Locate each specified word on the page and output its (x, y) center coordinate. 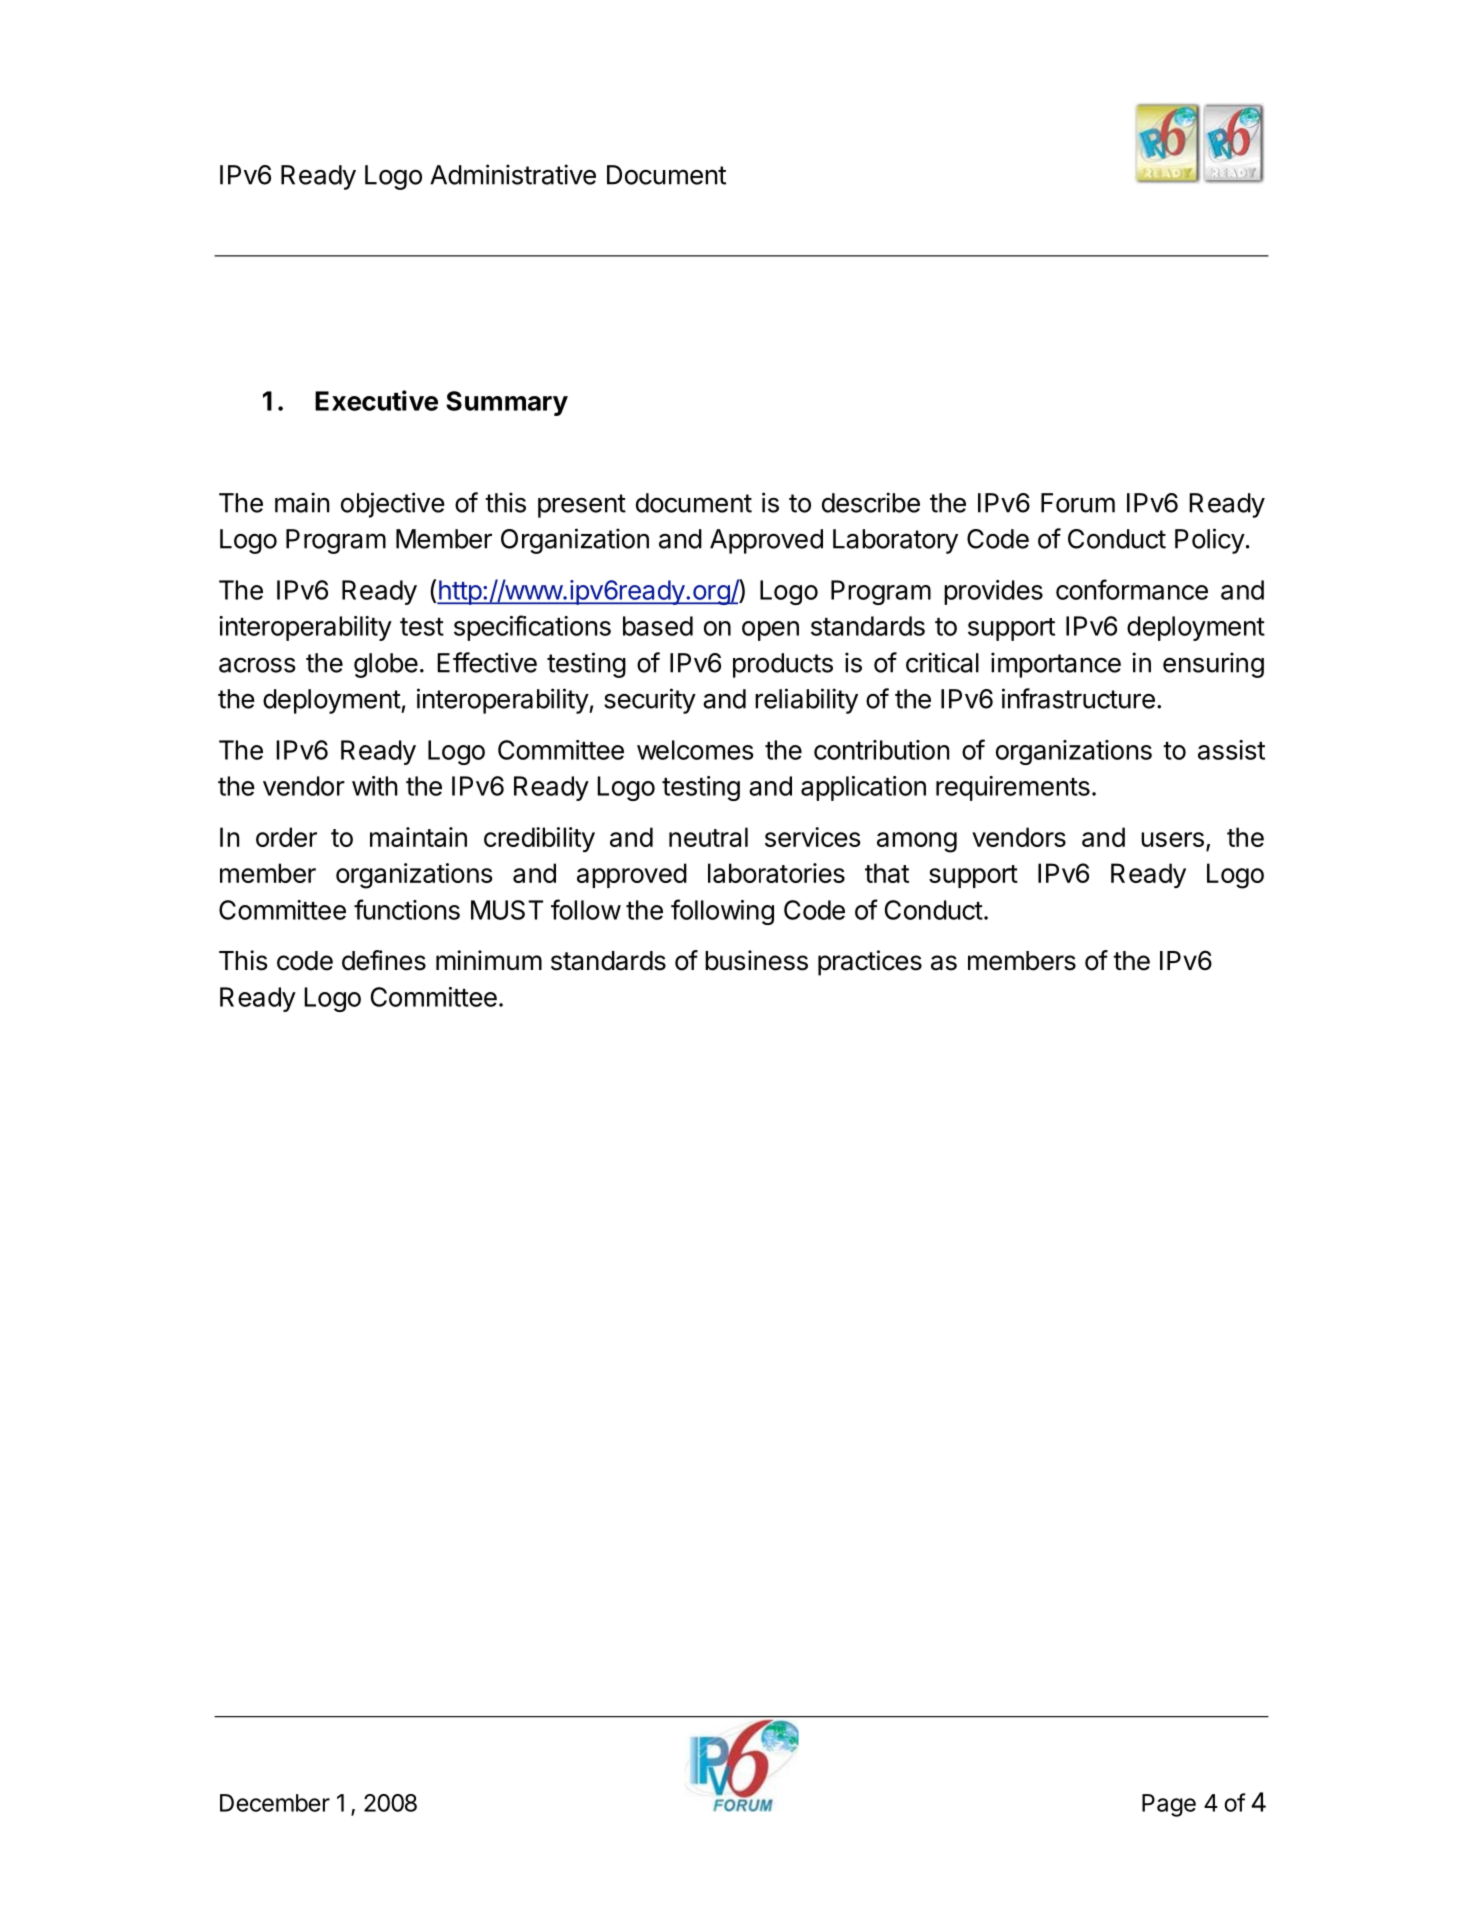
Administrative (513, 174)
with (375, 786)
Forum (1078, 503)
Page (1169, 1805)
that (887, 873)
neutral (708, 837)
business (756, 960)
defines (384, 960)
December (275, 1803)
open (770, 631)
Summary (507, 403)
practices (870, 963)
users (1172, 839)
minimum (489, 960)
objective (393, 505)
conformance (1132, 589)
